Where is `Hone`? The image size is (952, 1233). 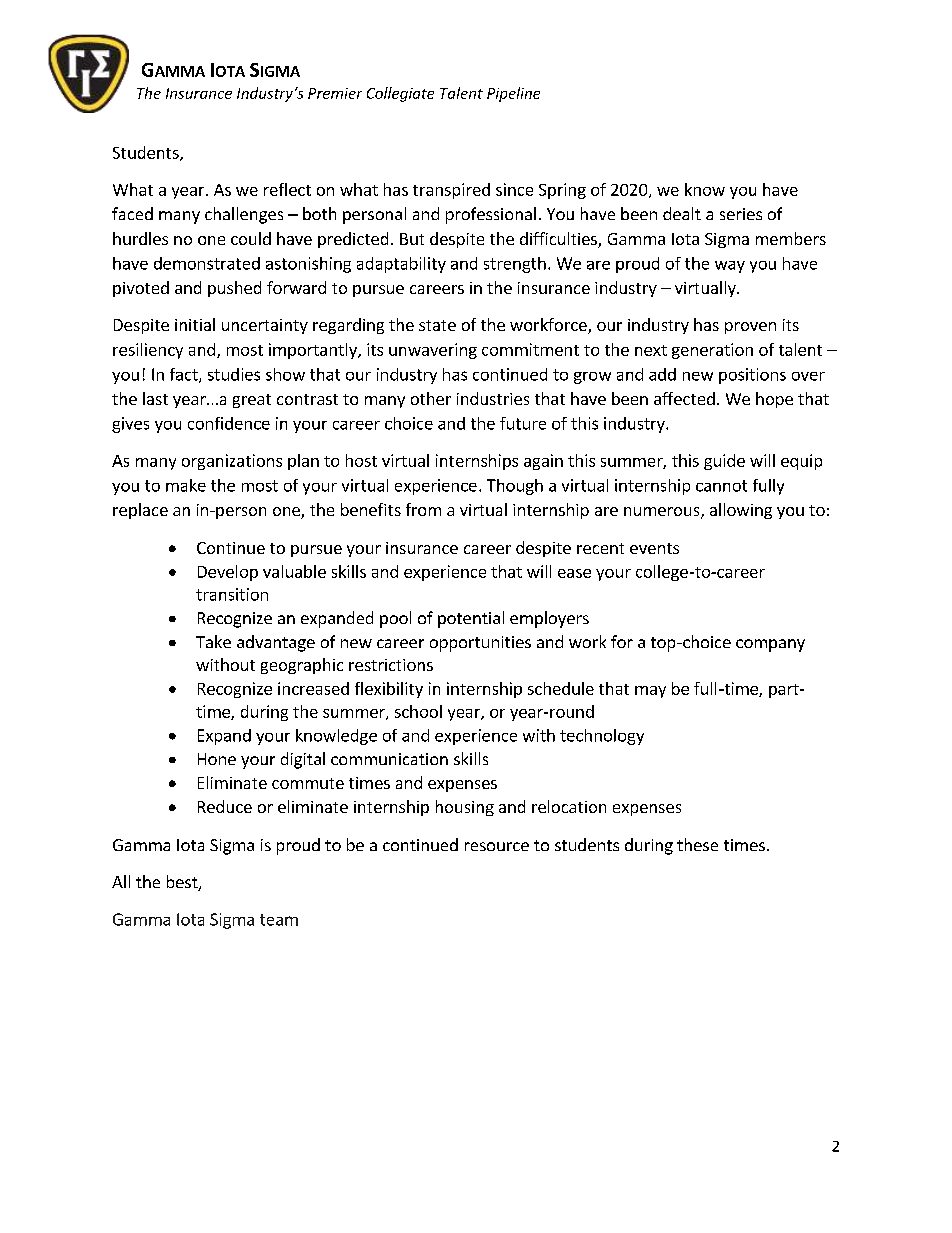 Hone is located at coordinates (217, 759).
